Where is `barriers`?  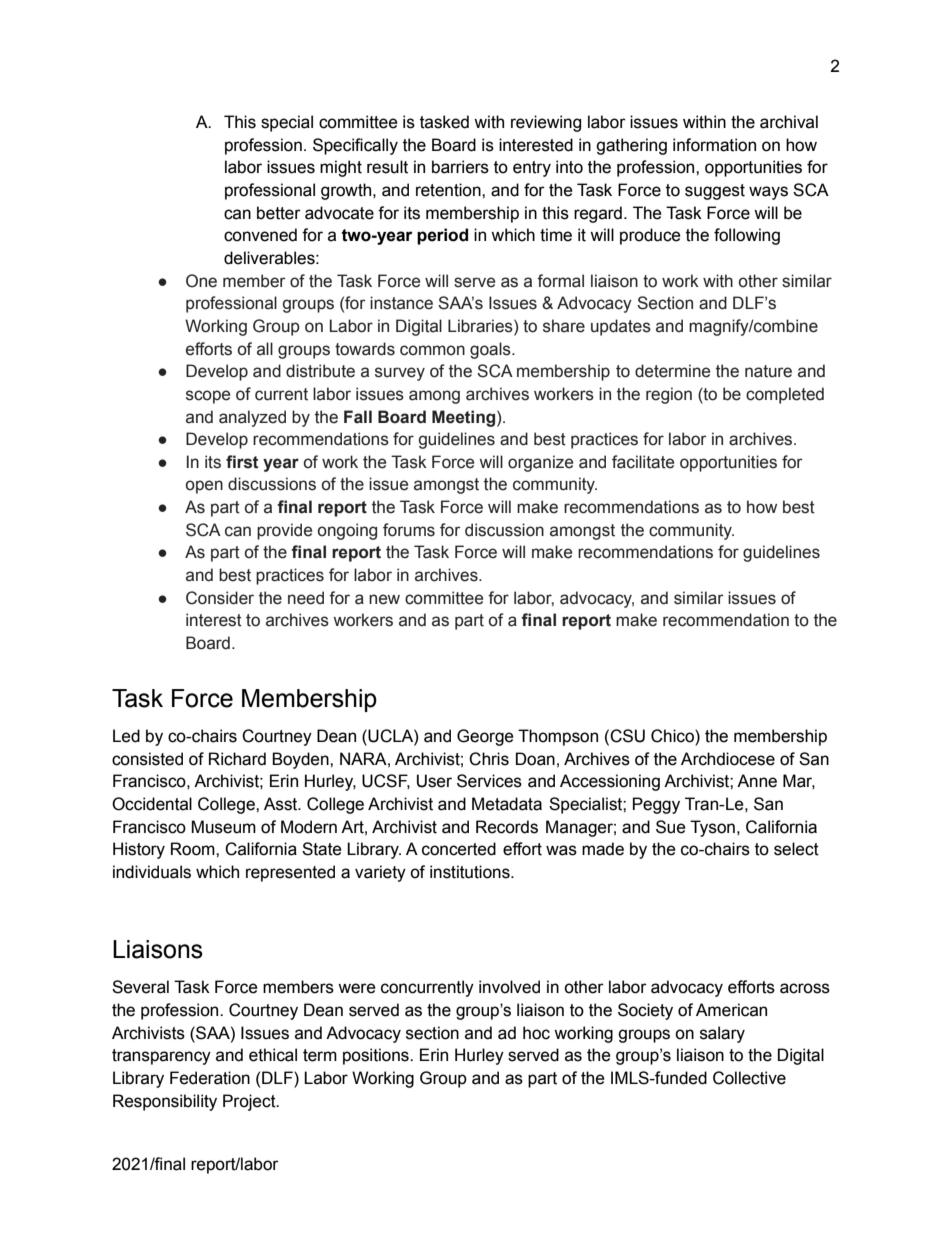 barriers is located at coordinates (460, 167).
